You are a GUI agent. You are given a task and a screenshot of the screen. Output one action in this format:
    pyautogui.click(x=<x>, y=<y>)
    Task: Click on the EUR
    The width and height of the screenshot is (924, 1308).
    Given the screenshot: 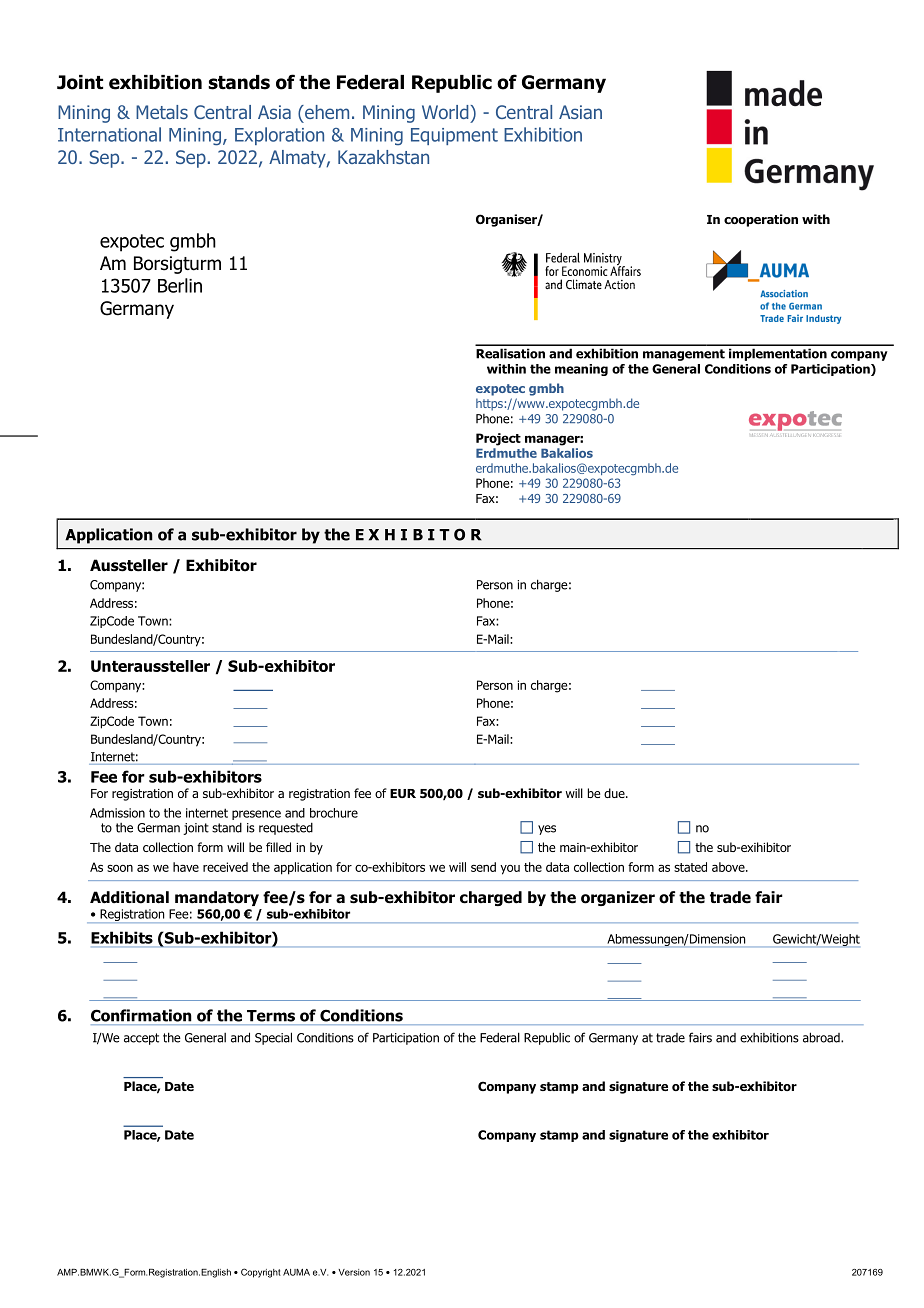 What is the action you would take?
    pyautogui.click(x=403, y=793)
